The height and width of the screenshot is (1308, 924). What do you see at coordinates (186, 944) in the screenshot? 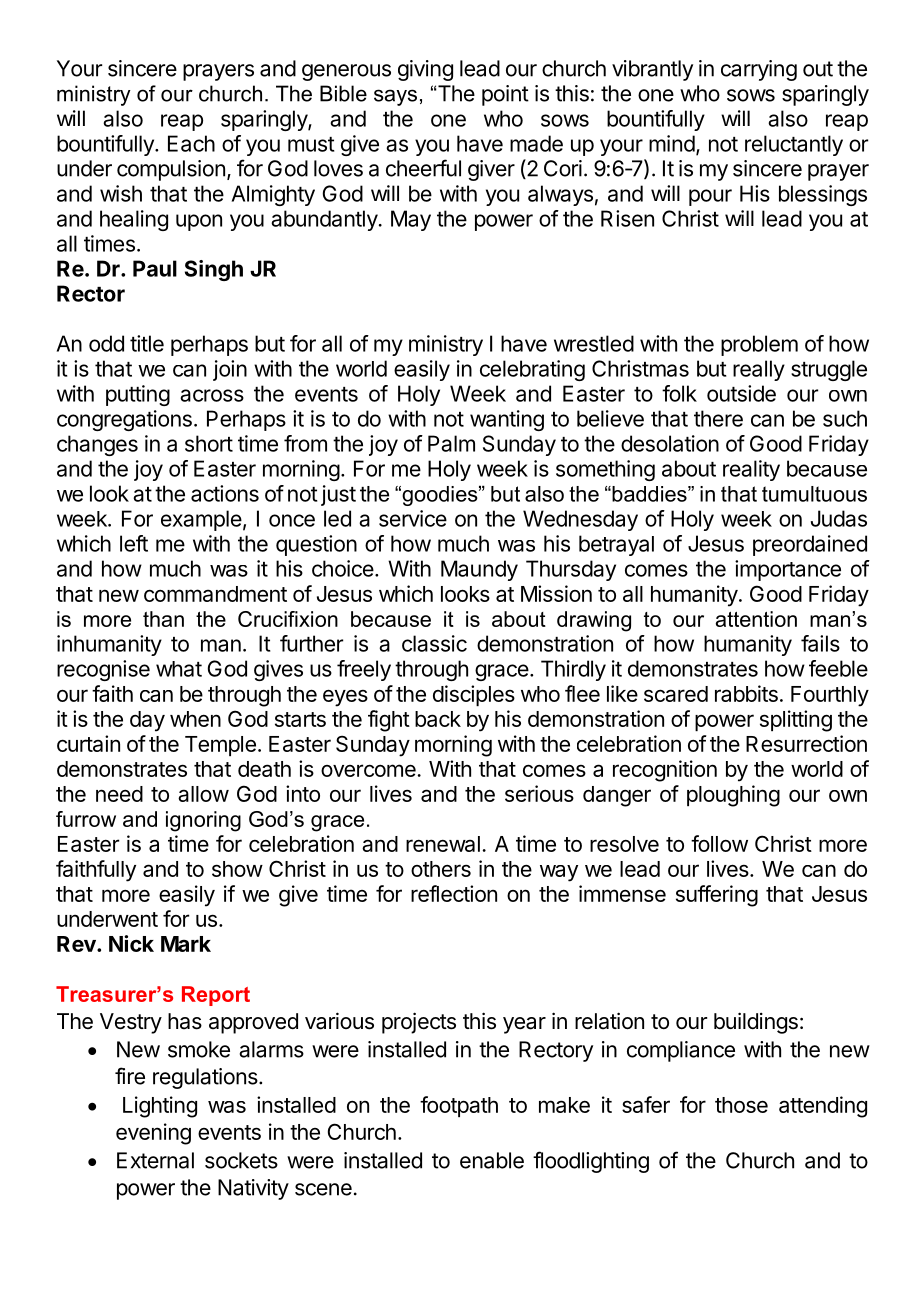
I see `Mark` at bounding box center [186, 944].
